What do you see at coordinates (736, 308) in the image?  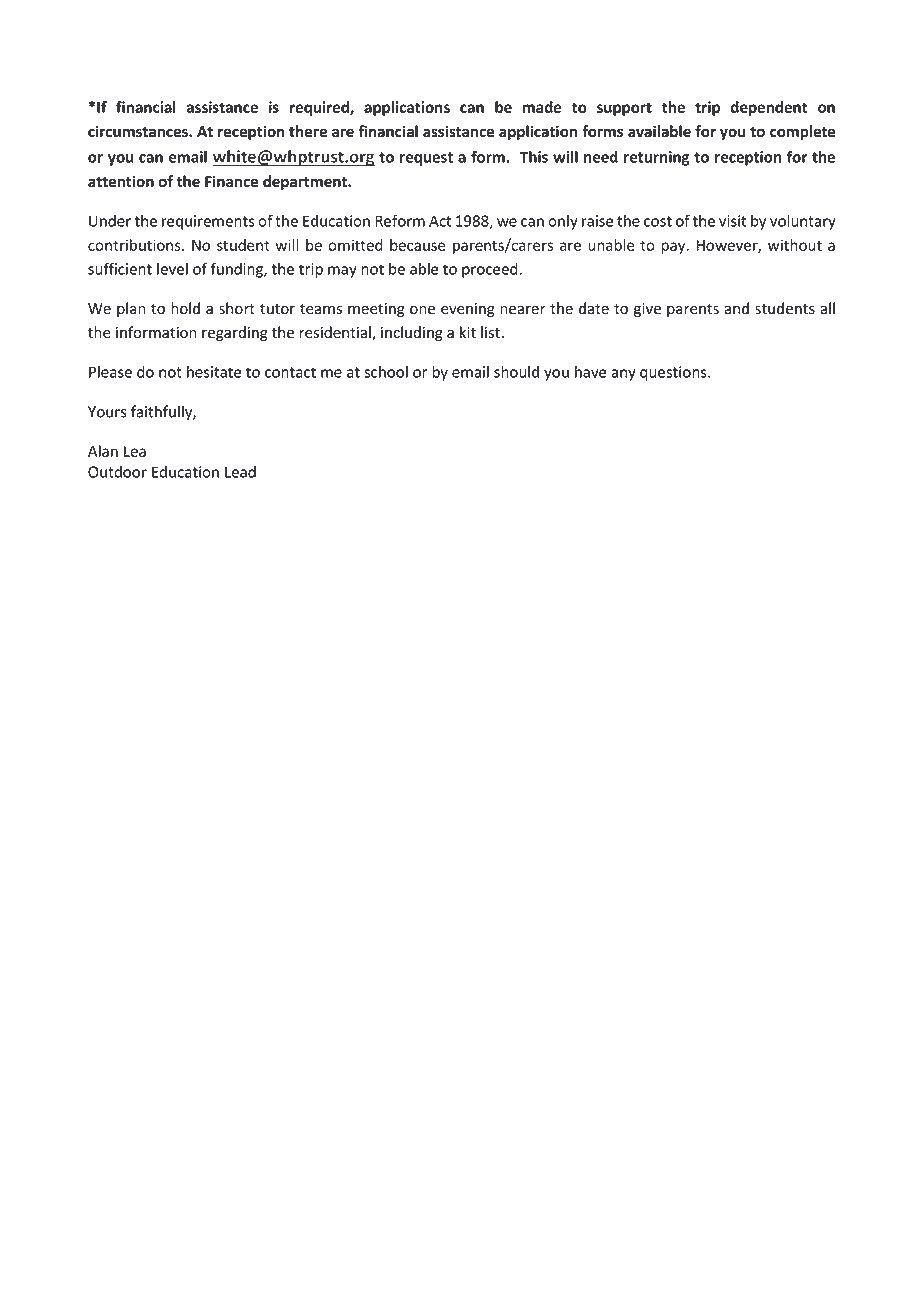 I see `and` at bounding box center [736, 308].
